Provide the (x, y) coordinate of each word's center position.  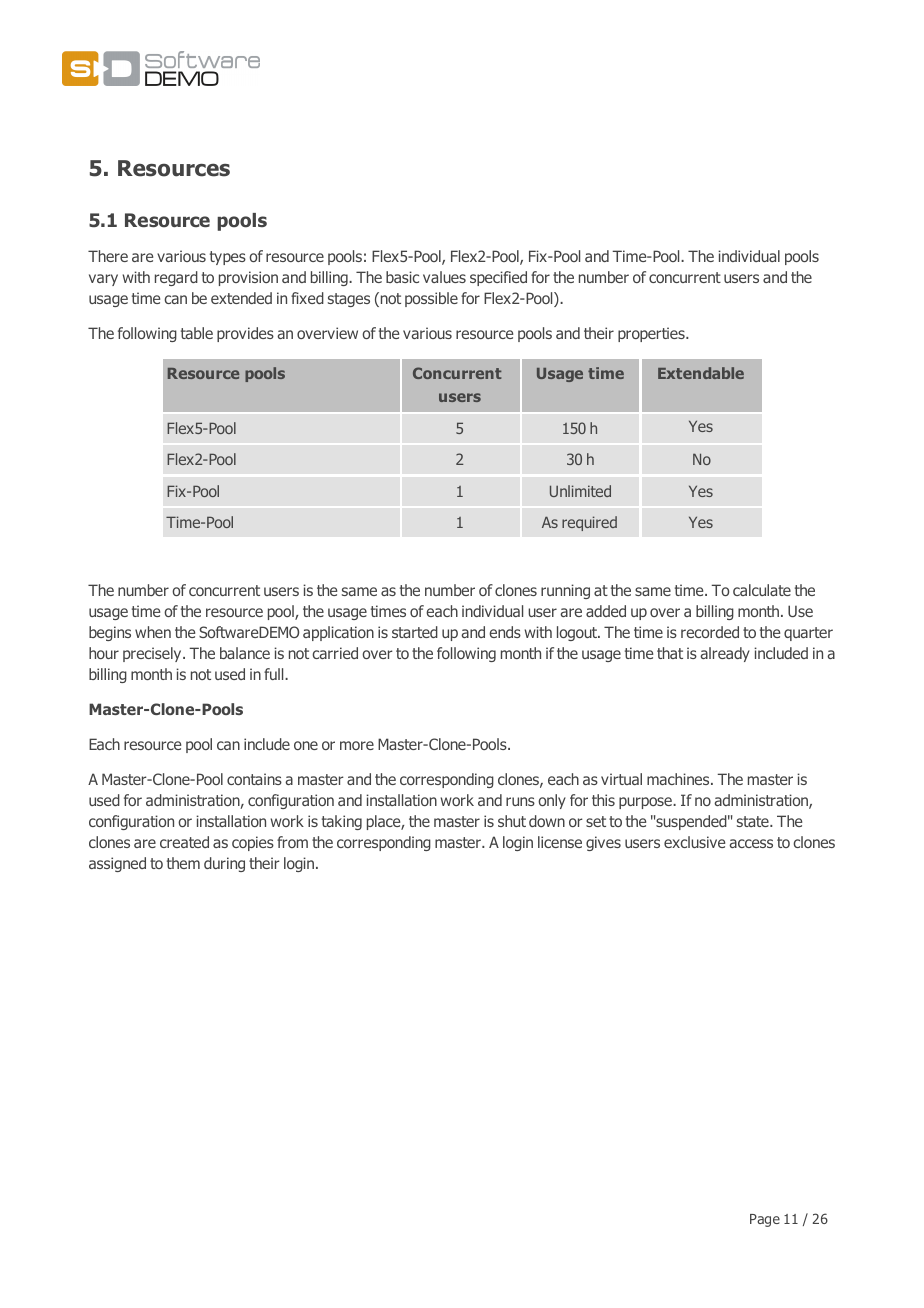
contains (254, 779)
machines (679, 779)
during (224, 864)
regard (176, 278)
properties (652, 334)
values (444, 277)
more (357, 745)
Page (765, 1220)
